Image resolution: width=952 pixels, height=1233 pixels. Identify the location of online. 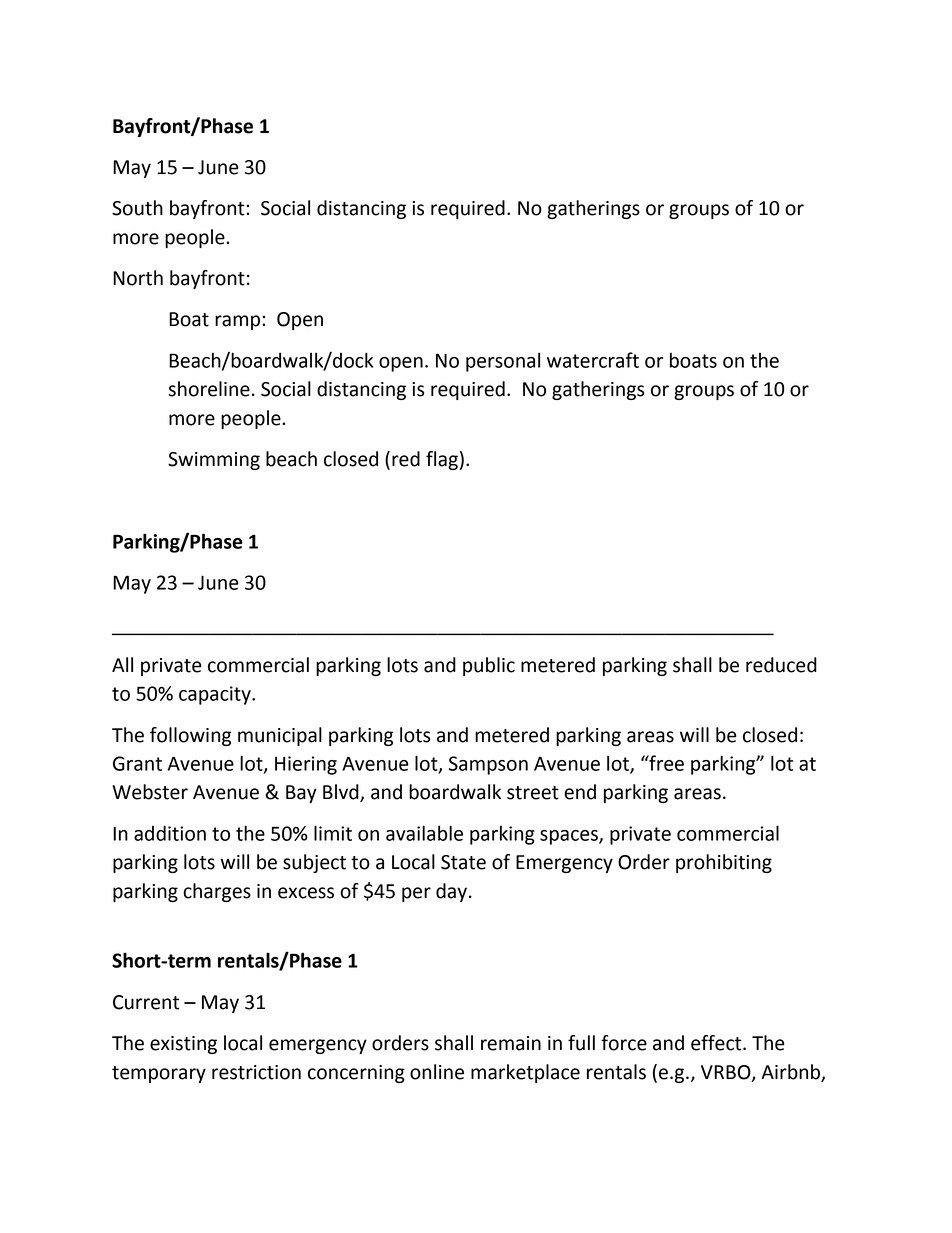
(437, 1072).
